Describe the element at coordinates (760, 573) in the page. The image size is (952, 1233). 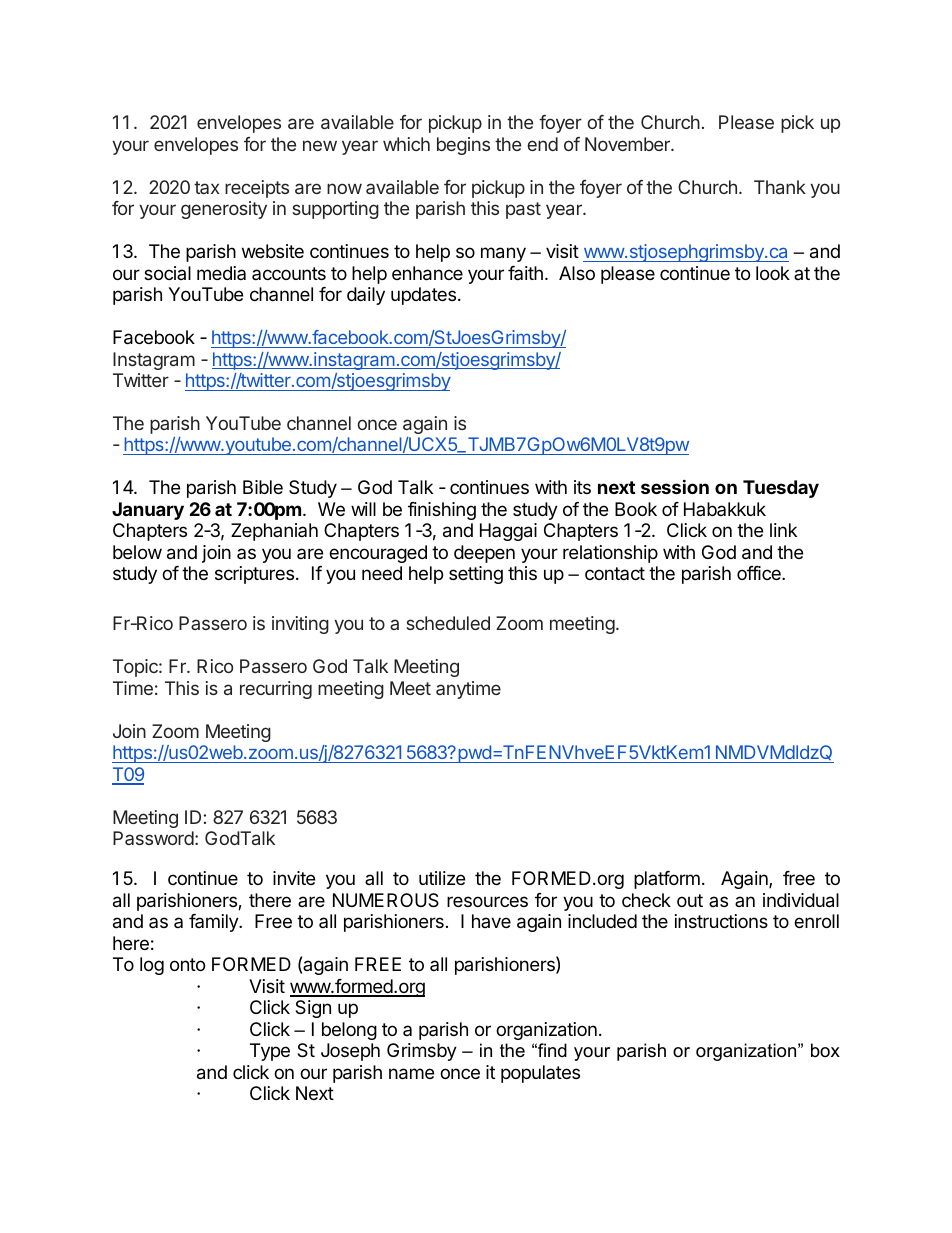
I see `office` at that location.
